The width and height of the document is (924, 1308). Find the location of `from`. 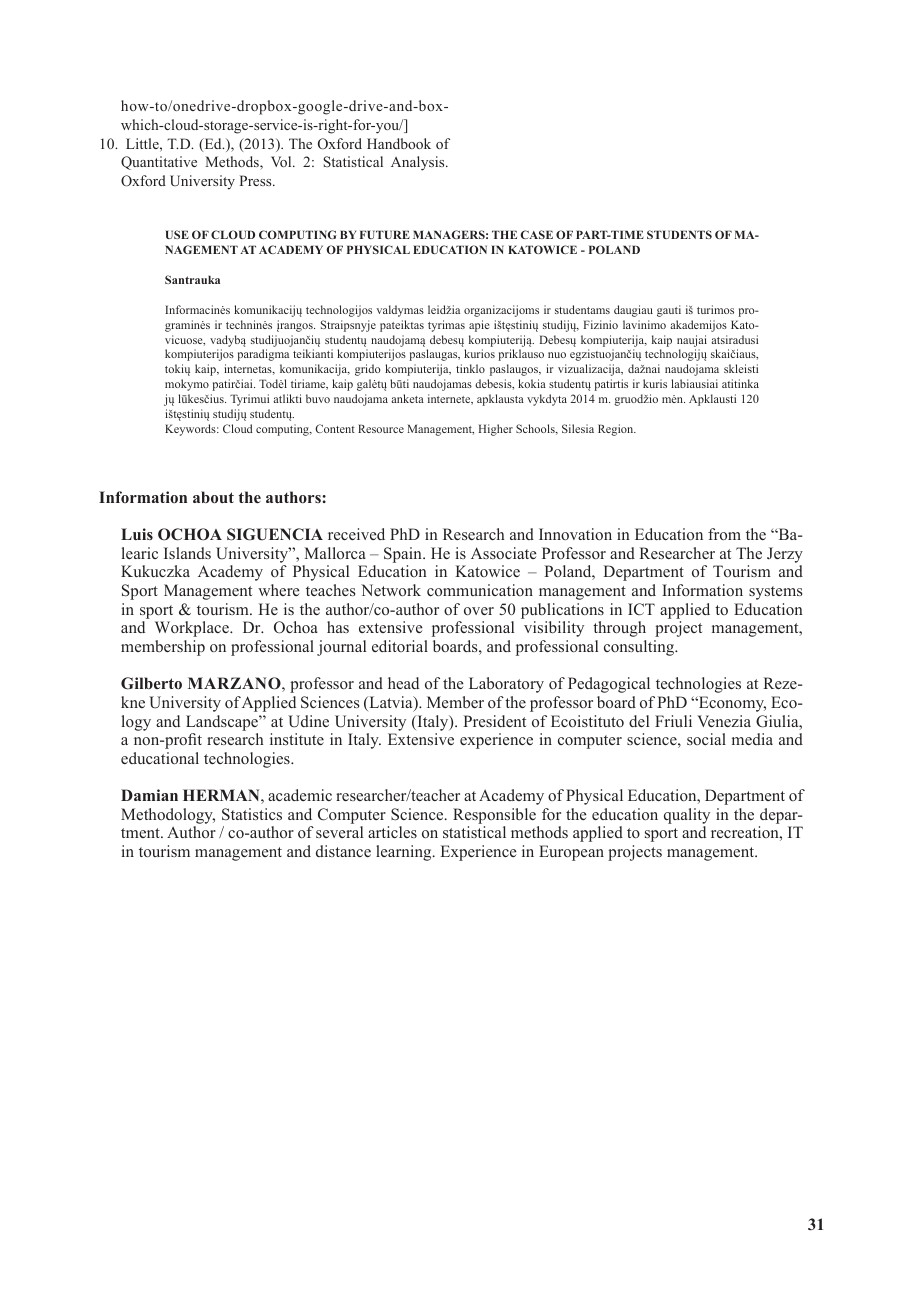

from is located at coordinates (724, 534).
